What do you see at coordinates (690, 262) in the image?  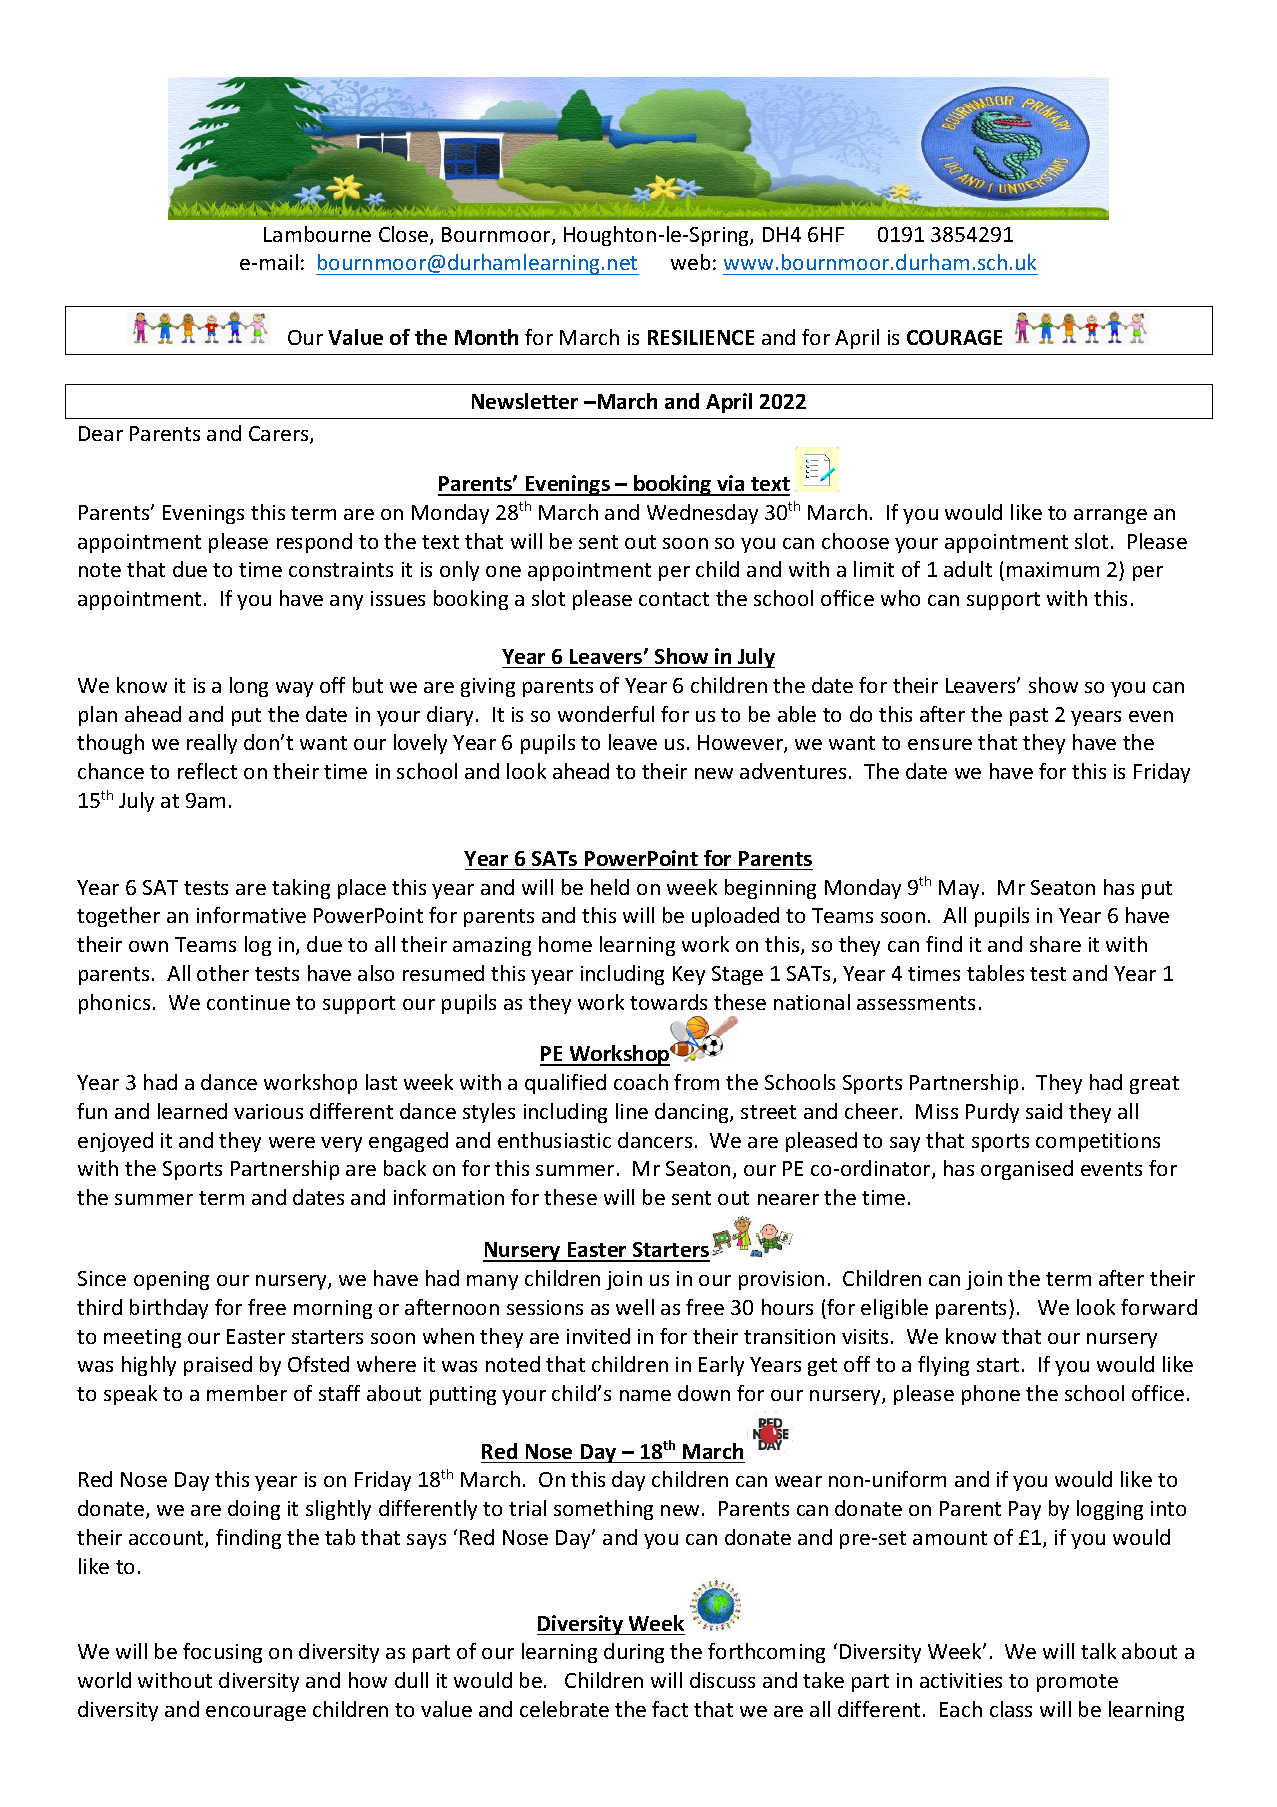 I see `web` at bounding box center [690, 262].
